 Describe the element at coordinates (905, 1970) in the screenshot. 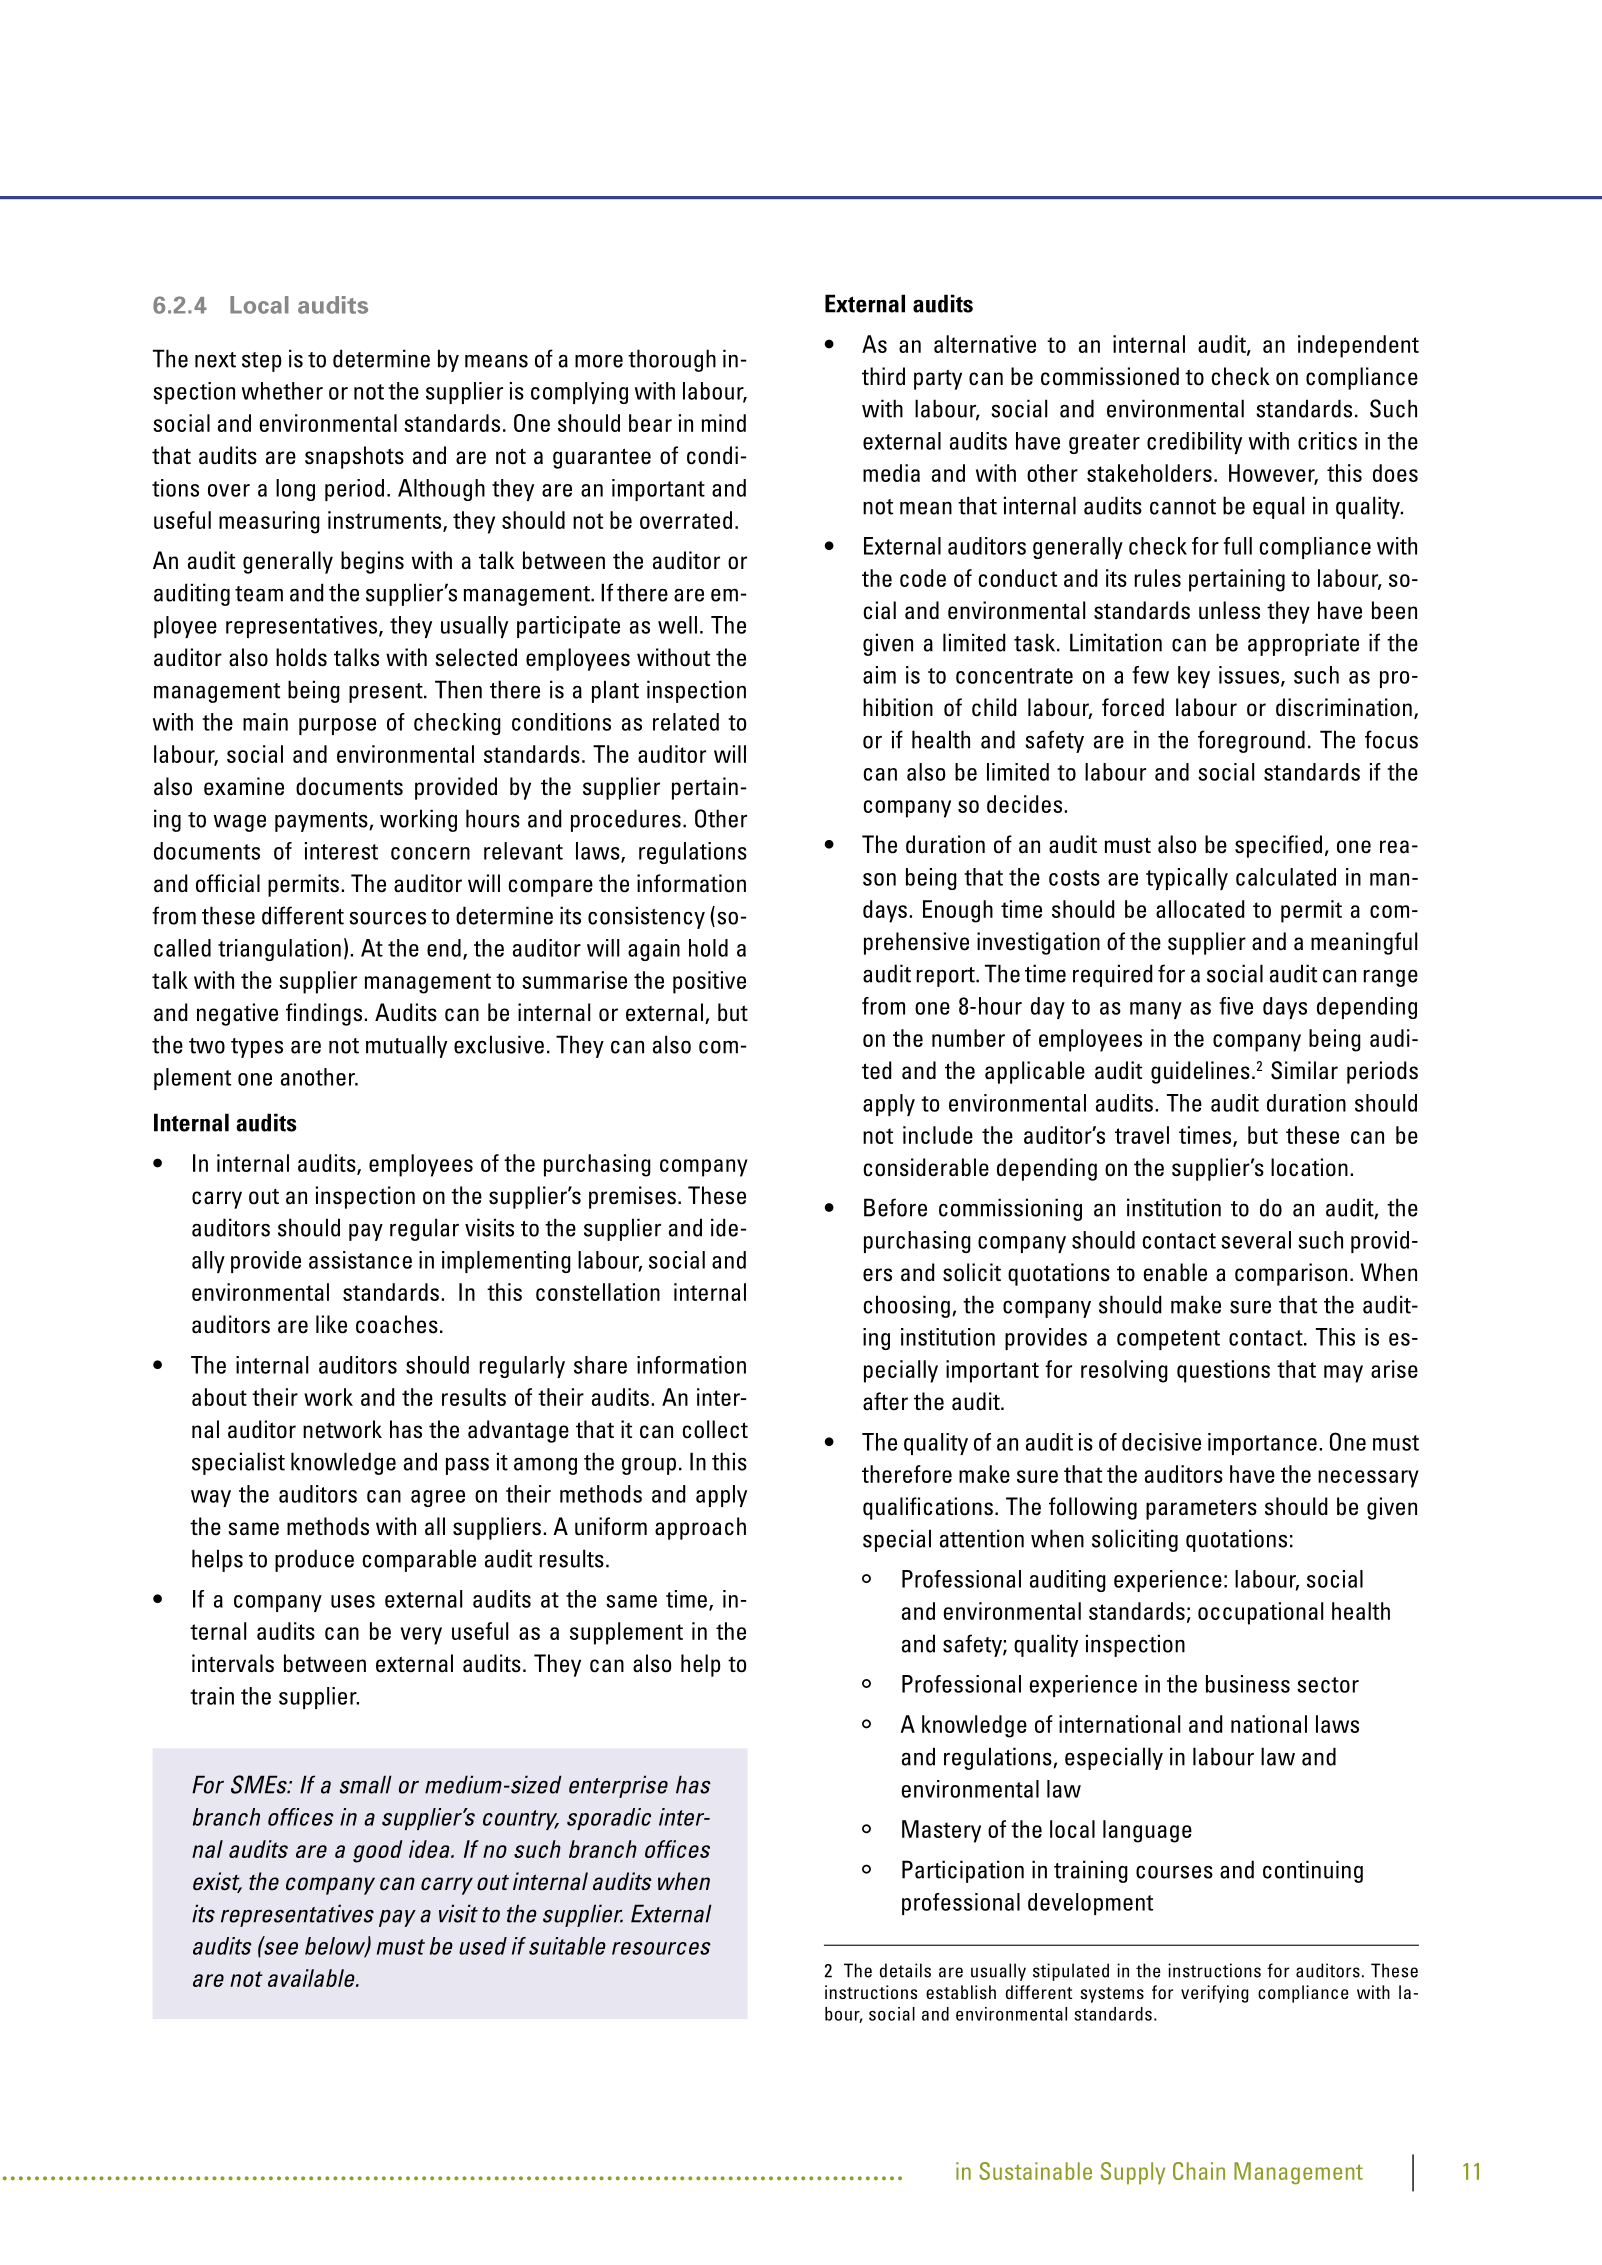

I see `details` at that location.
